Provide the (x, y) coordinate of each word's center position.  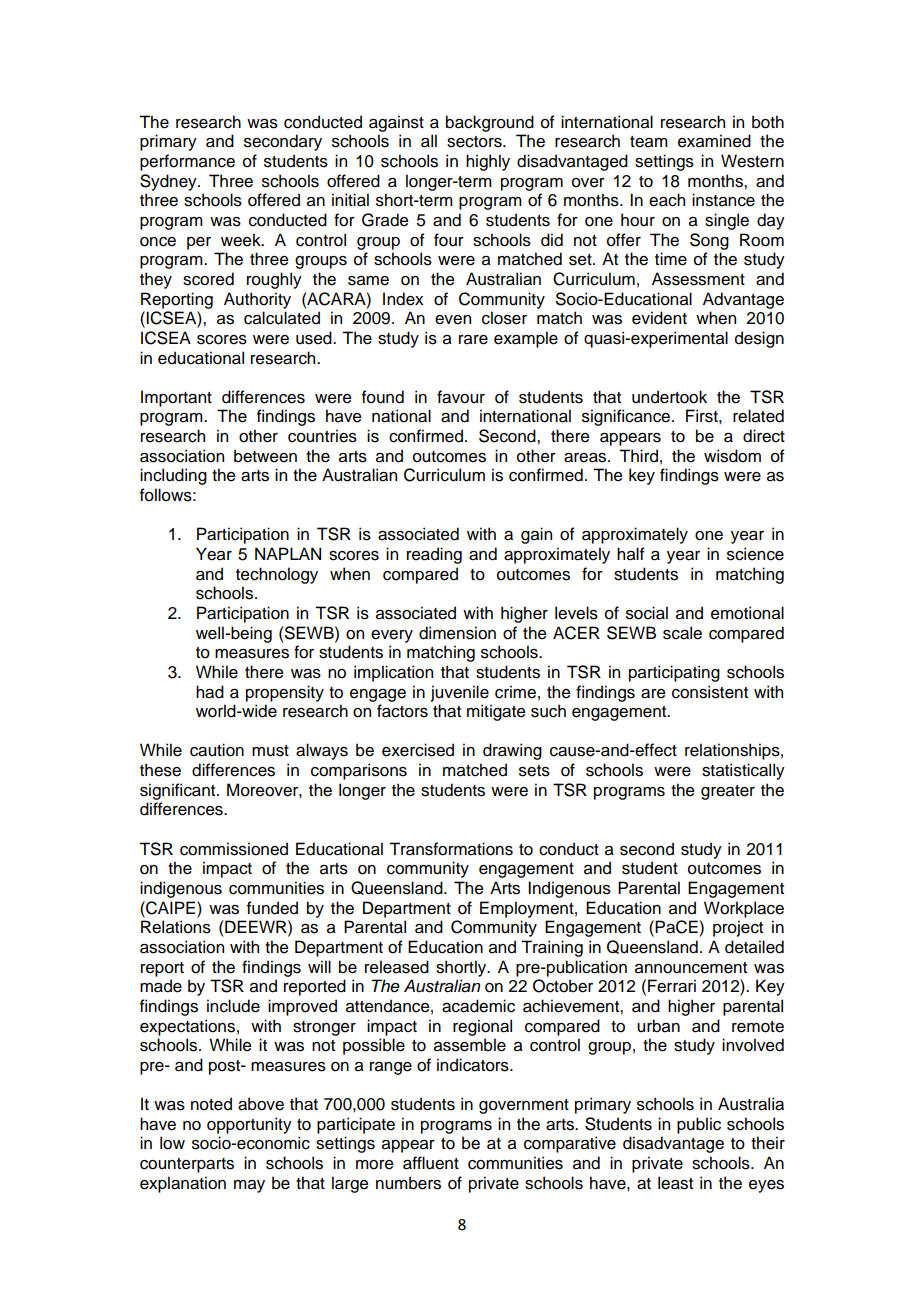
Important (176, 398)
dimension (457, 633)
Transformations (451, 849)
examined (714, 141)
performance (187, 162)
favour (461, 397)
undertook (669, 397)
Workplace (744, 909)
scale (682, 633)
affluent (431, 1163)
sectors (475, 142)
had (210, 692)
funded (272, 908)
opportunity (249, 1125)
